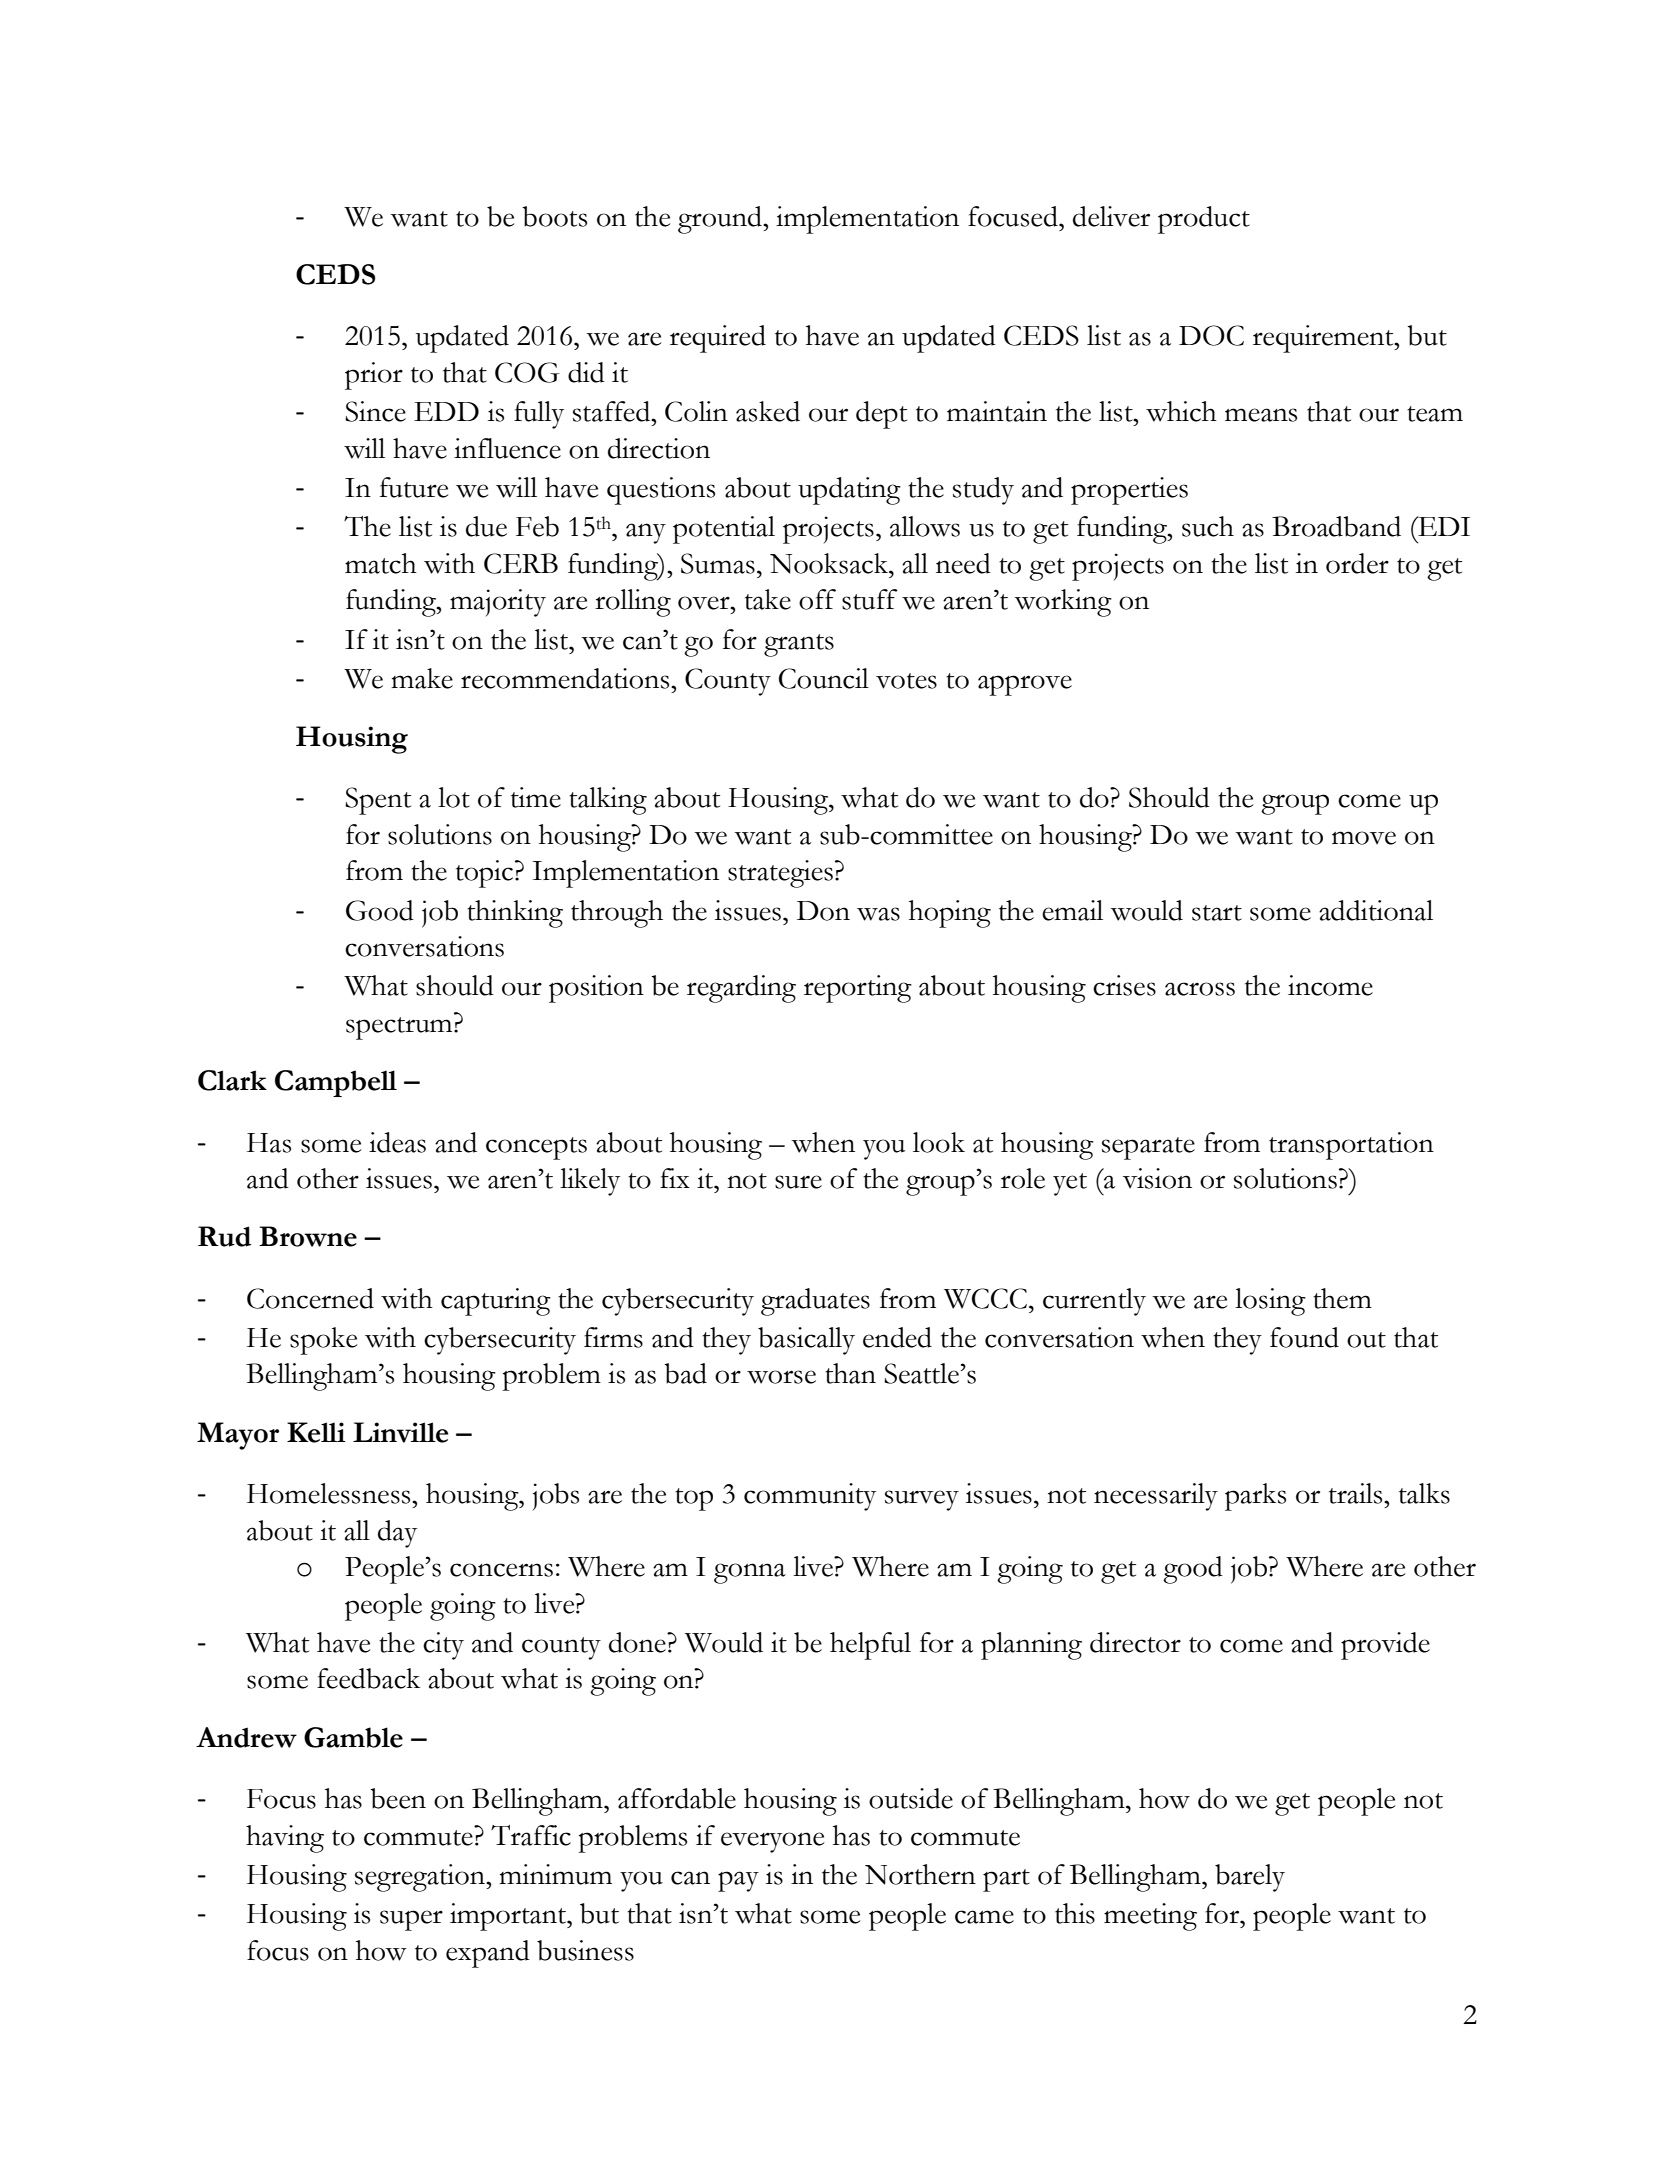 The height and width of the image is (2167, 1674). What do you see at coordinates (411, 1920) in the image?
I see `super` at bounding box center [411, 1920].
